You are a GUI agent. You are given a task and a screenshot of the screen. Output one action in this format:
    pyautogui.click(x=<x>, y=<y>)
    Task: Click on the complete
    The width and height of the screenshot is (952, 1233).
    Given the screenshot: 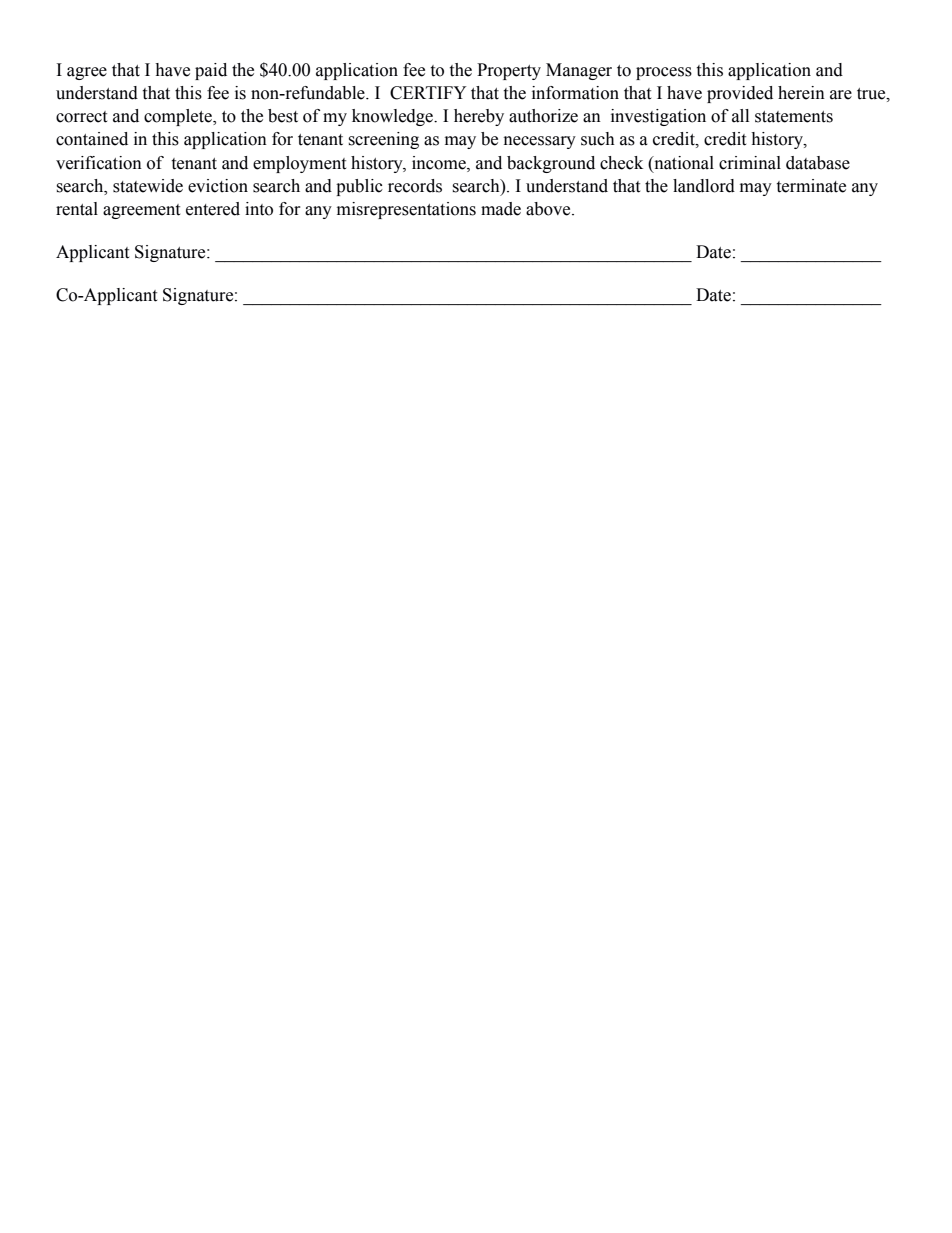 What is the action you would take?
    pyautogui.click(x=179, y=117)
